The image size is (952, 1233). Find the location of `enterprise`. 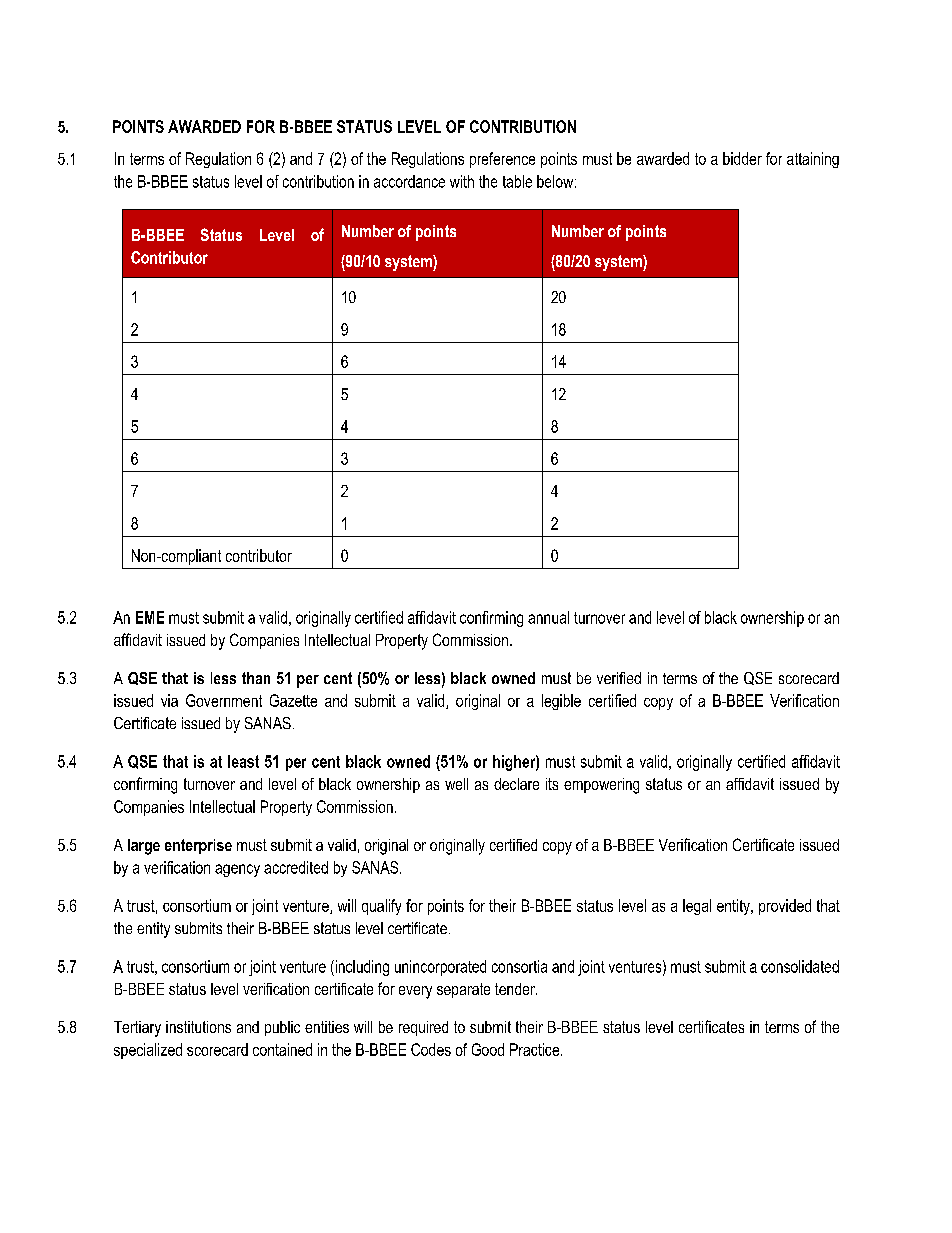

enterprise is located at coordinates (198, 846).
